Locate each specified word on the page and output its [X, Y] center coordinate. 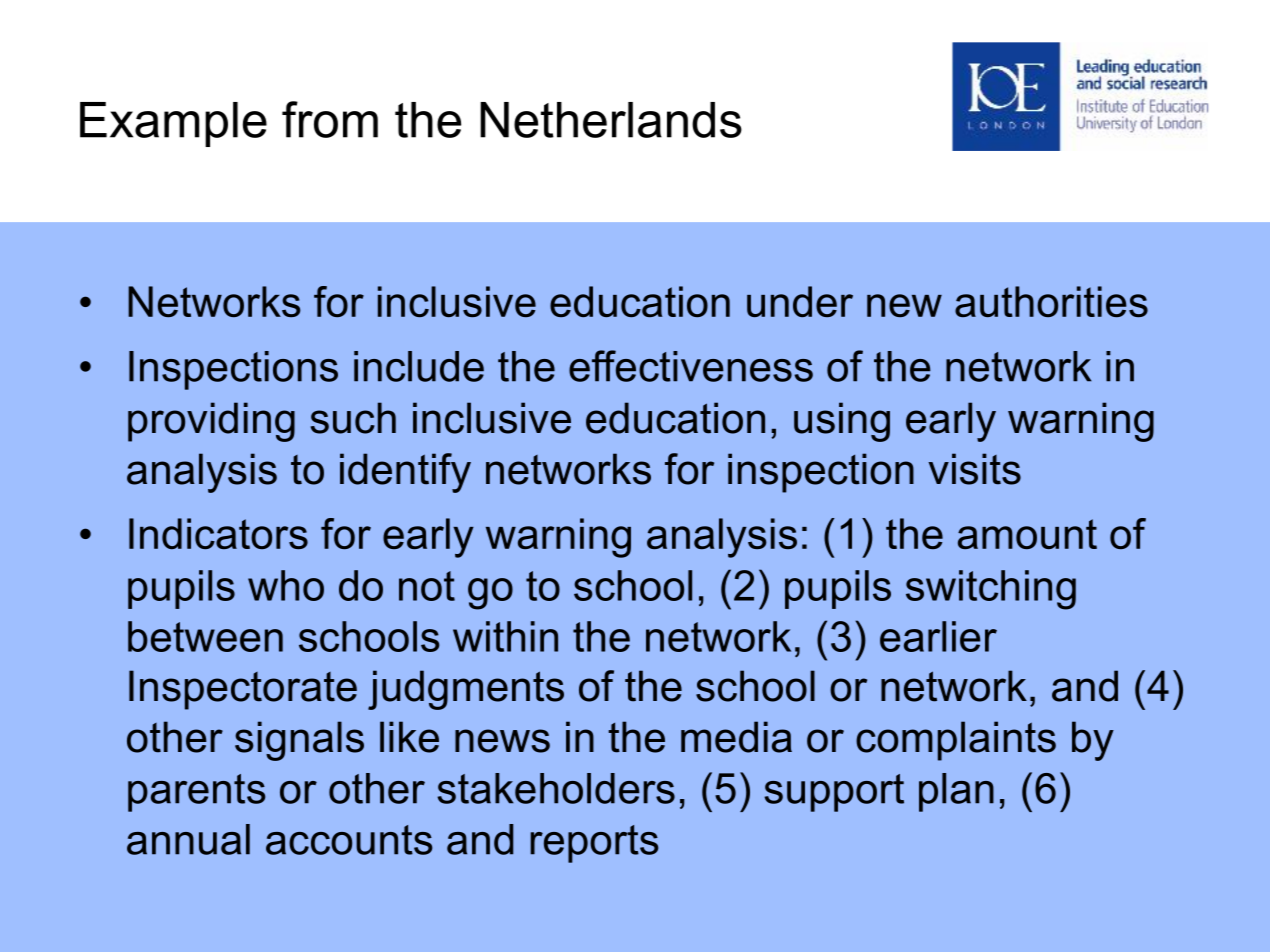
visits [974, 469]
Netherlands [611, 120]
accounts [349, 840]
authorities [1051, 301]
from [330, 119]
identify [405, 473]
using [842, 422]
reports [594, 844]
